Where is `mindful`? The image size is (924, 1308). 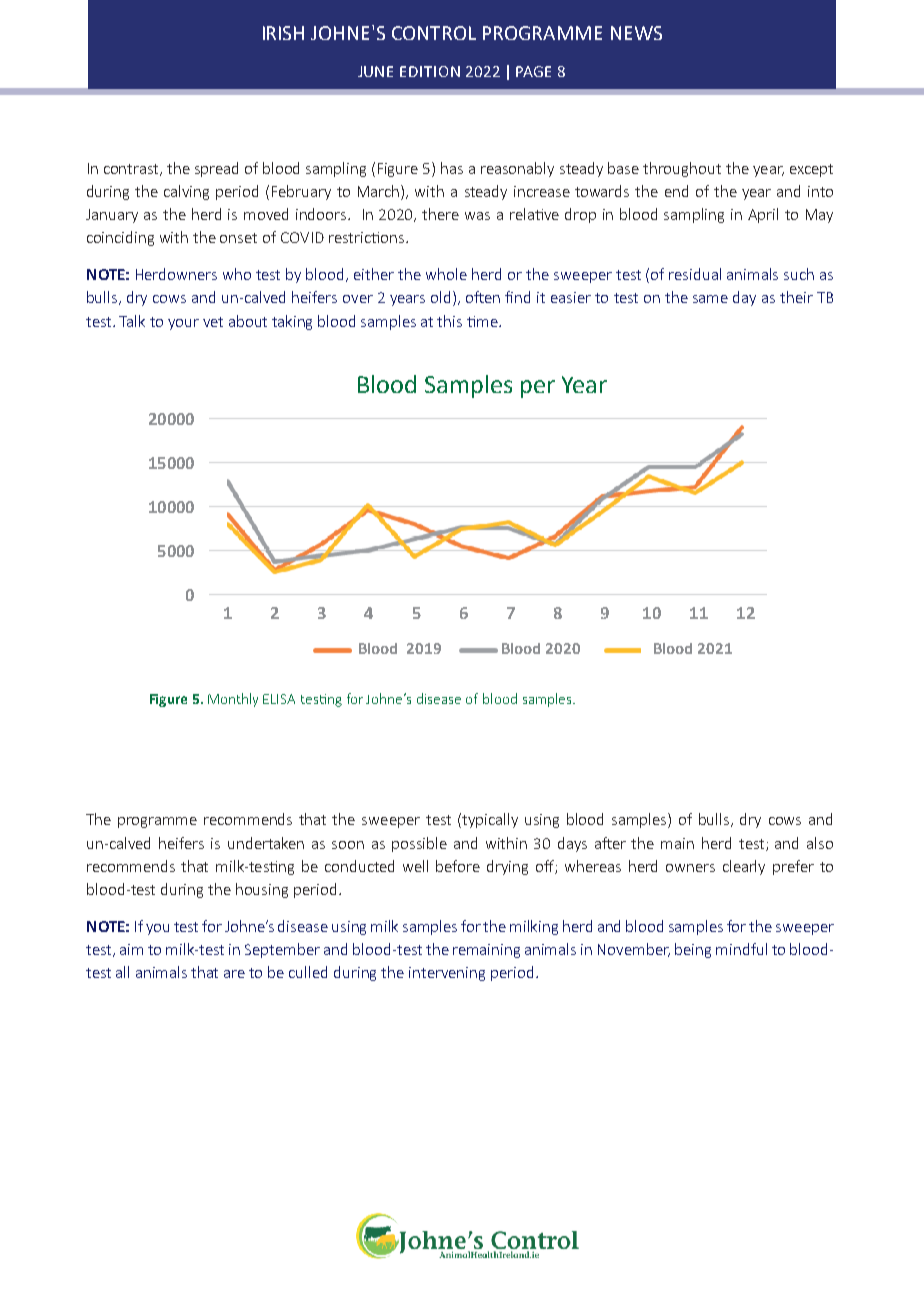
mindful is located at coordinates (741, 949).
